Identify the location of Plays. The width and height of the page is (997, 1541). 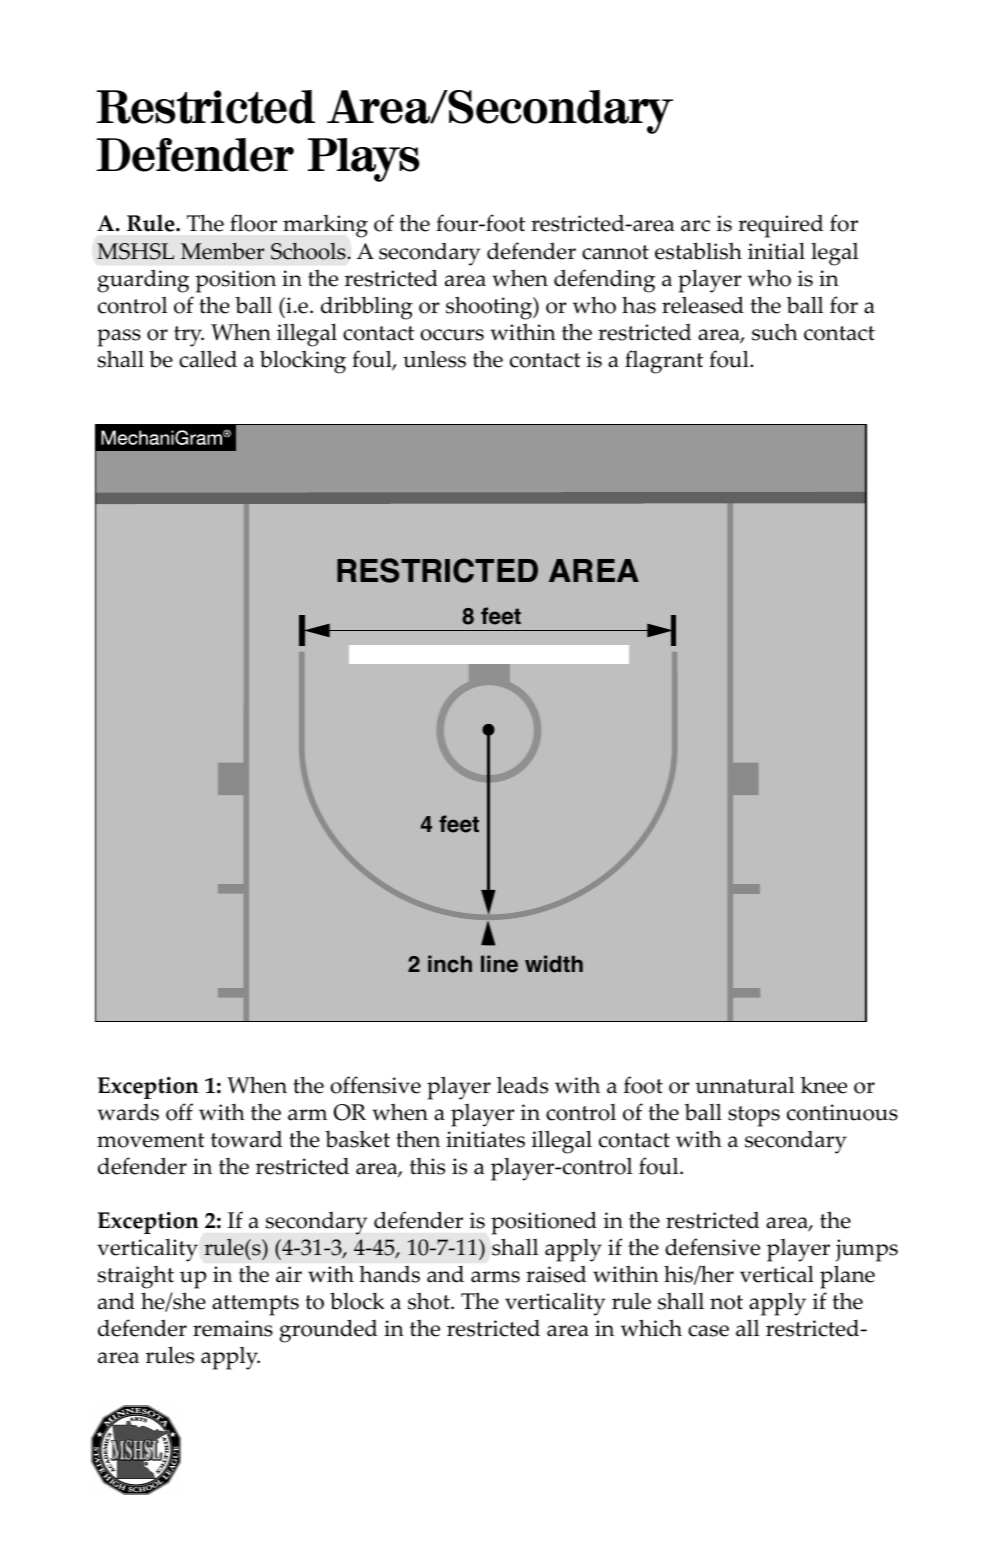
(364, 160).
